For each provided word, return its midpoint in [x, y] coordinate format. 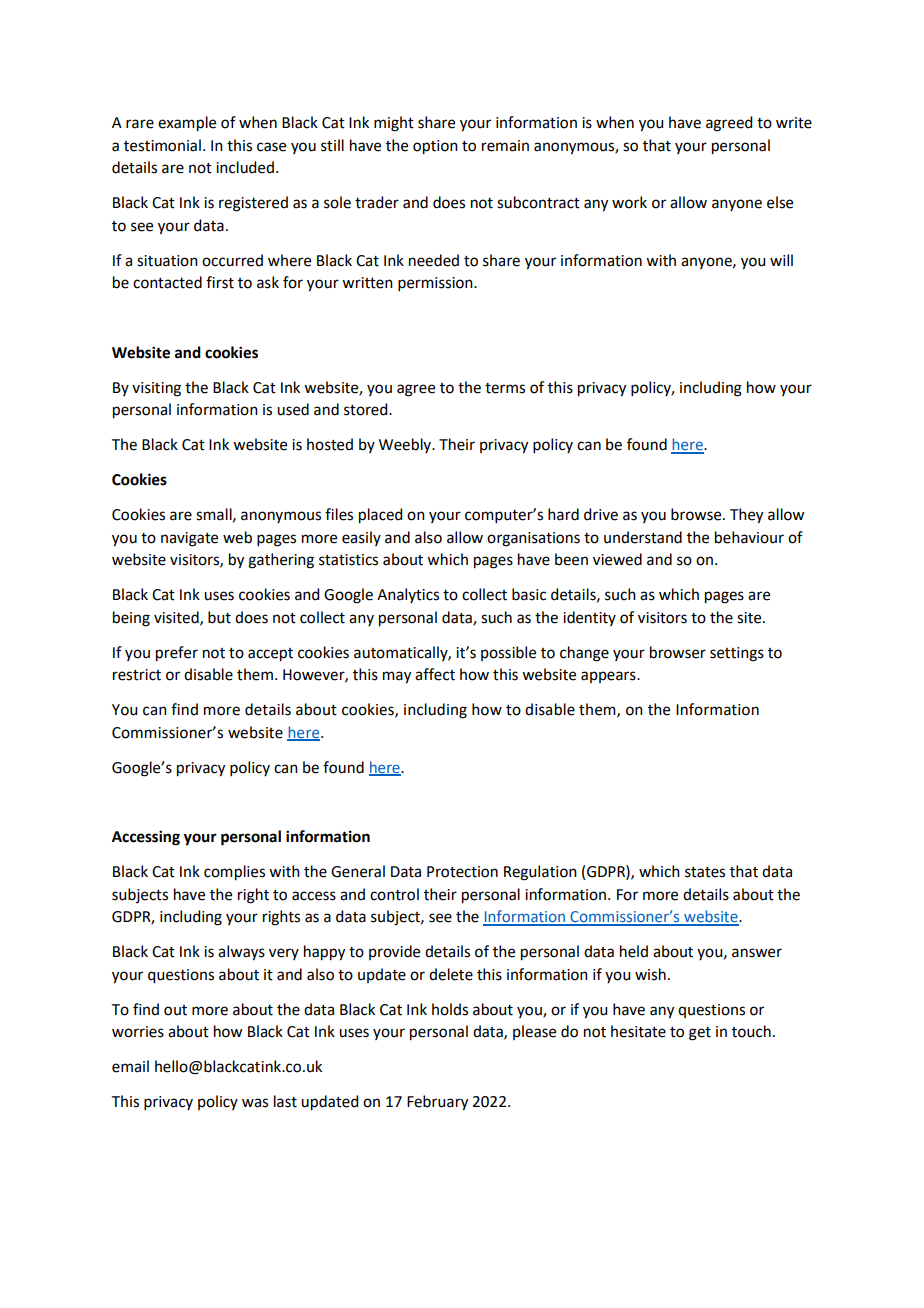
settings [737, 654]
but [219, 617]
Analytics [408, 595]
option [435, 147]
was [255, 1103]
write [794, 123]
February [437, 1103]
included [245, 167]
